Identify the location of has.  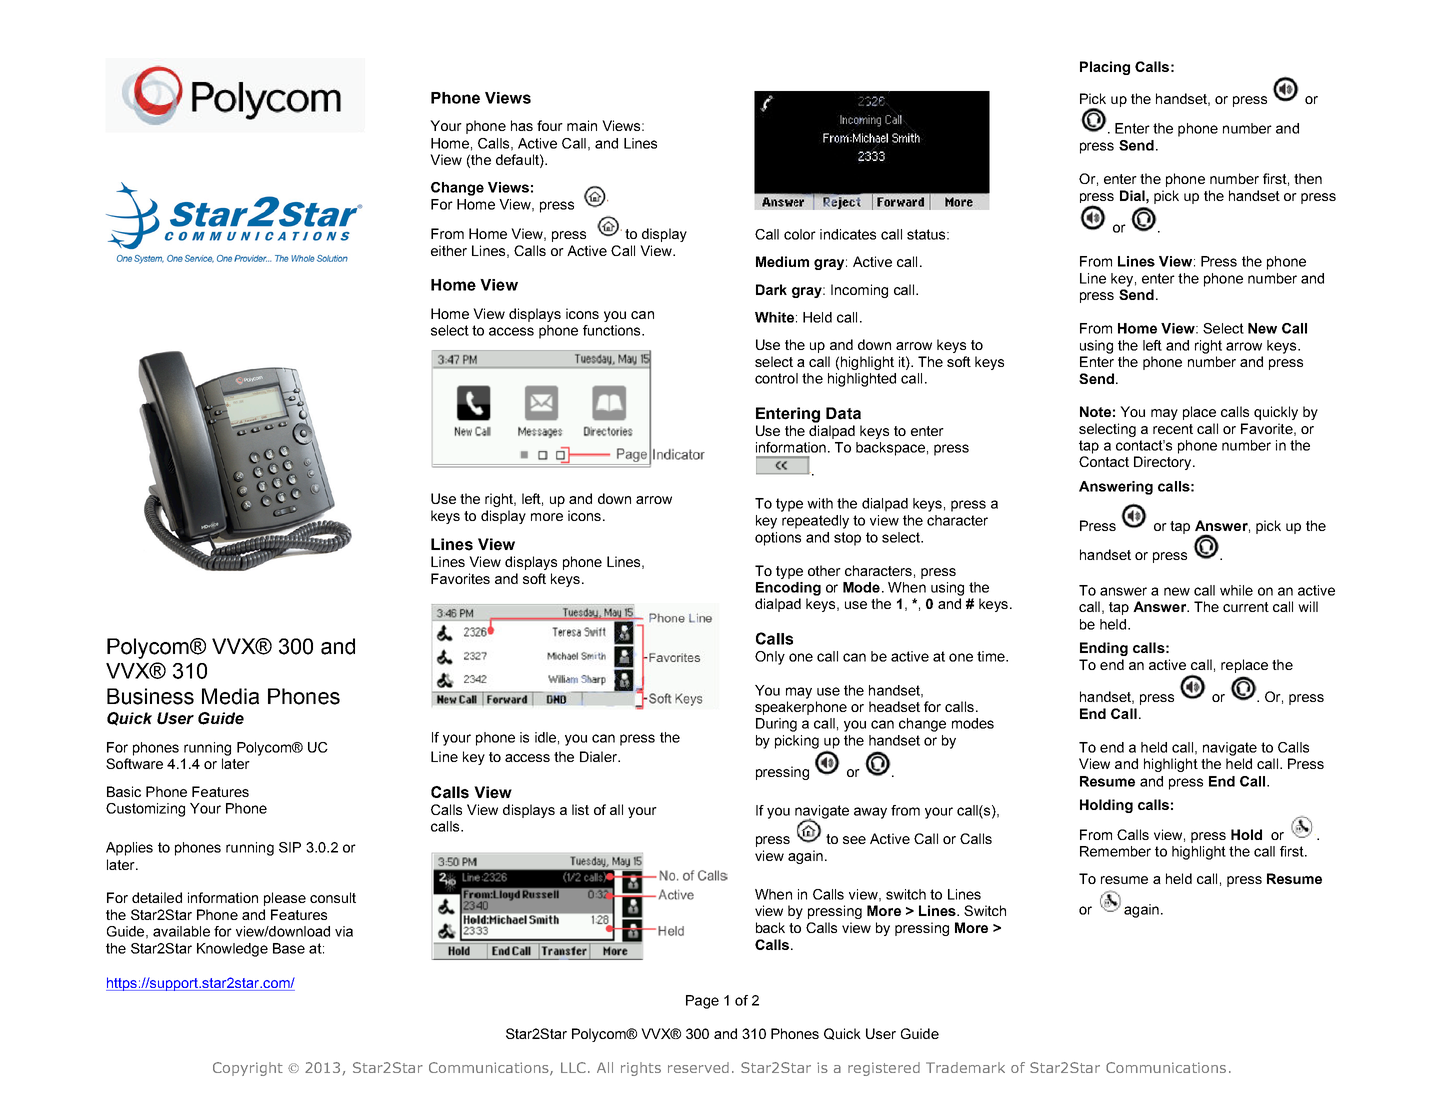
(522, 125).
